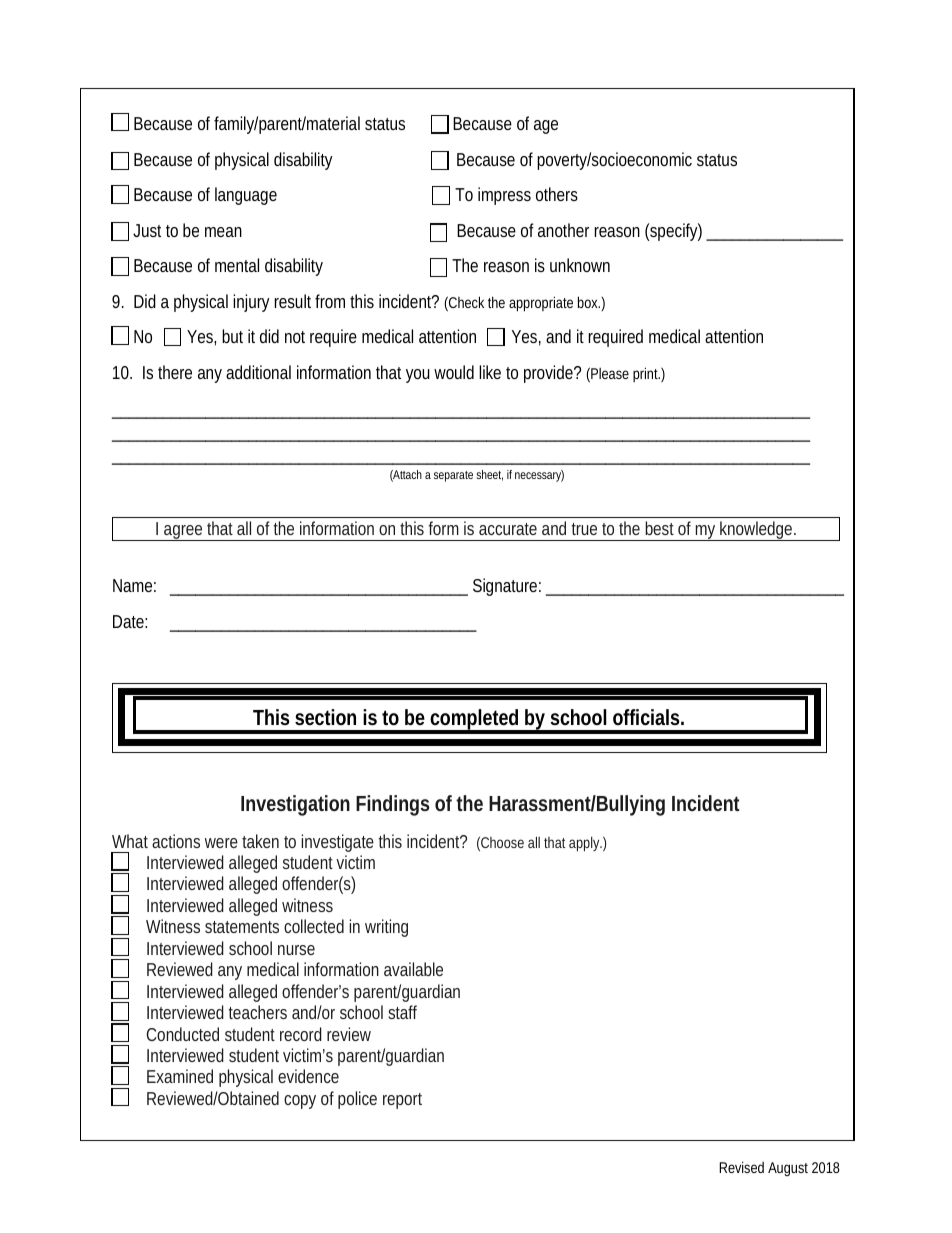 This document has width=952, height=1233. I want to click on Revised, so click(741, 1167).
